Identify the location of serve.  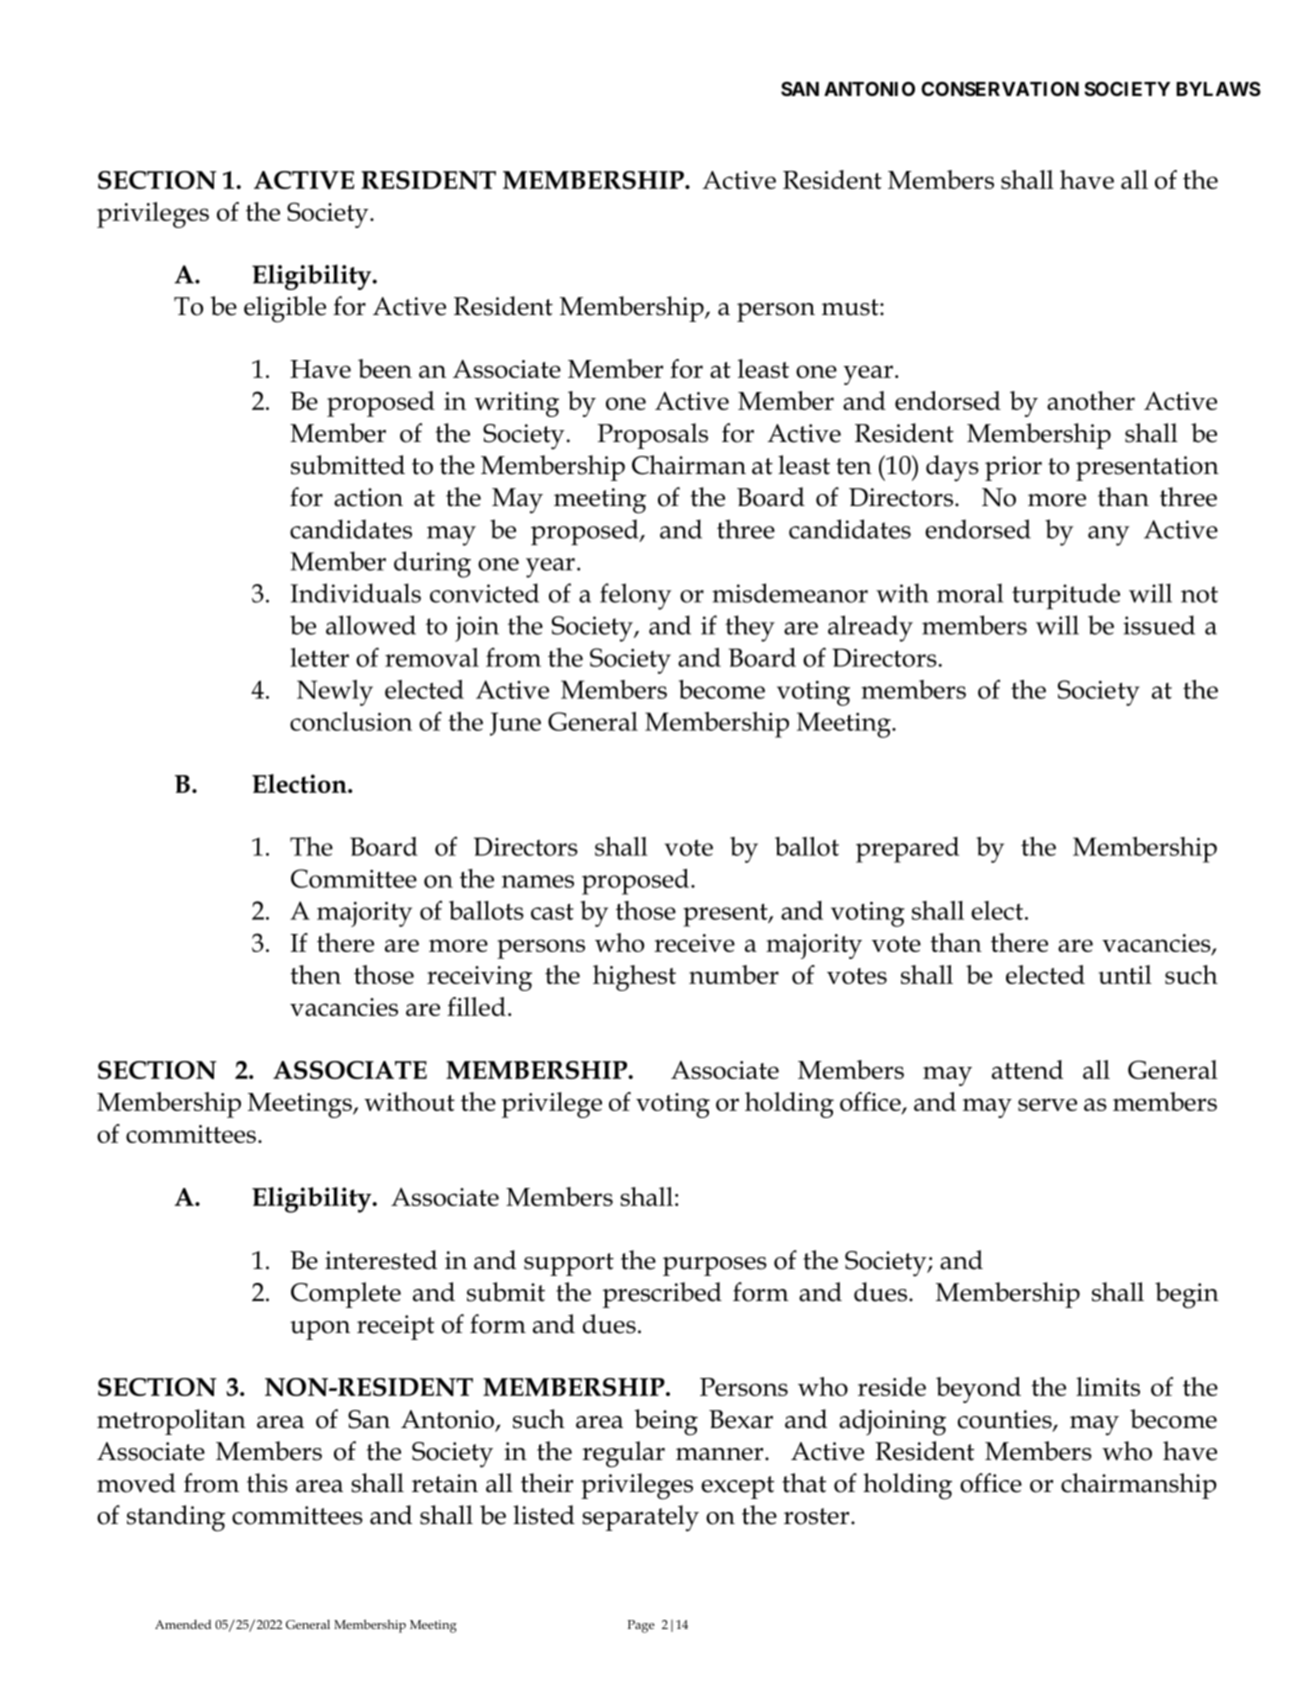
(1047, 1104).
